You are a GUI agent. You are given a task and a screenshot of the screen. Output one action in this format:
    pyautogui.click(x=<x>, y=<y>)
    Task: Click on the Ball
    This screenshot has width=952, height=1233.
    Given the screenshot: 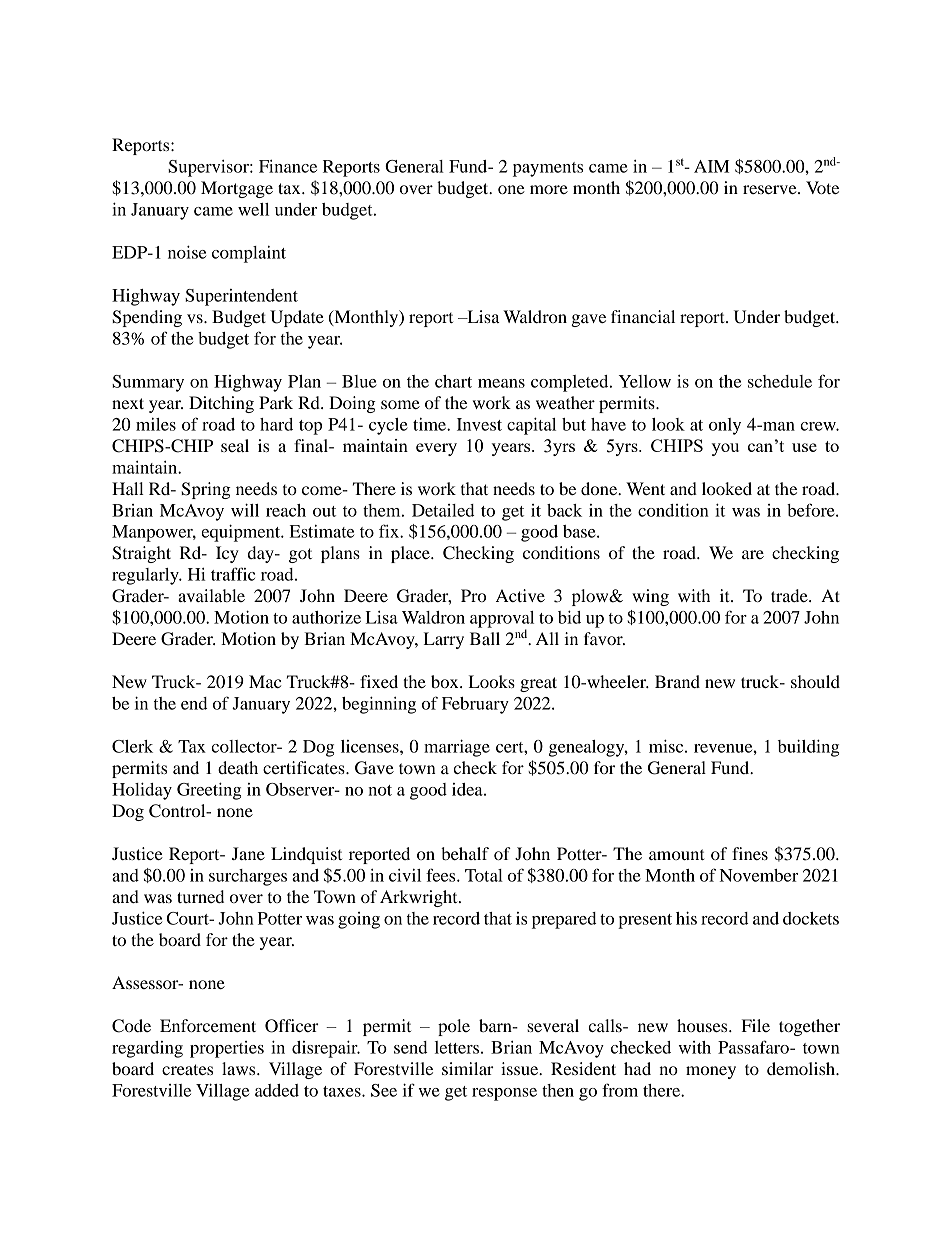 What is the action you would take?
    pyautogui.click(x=485, y=638)
